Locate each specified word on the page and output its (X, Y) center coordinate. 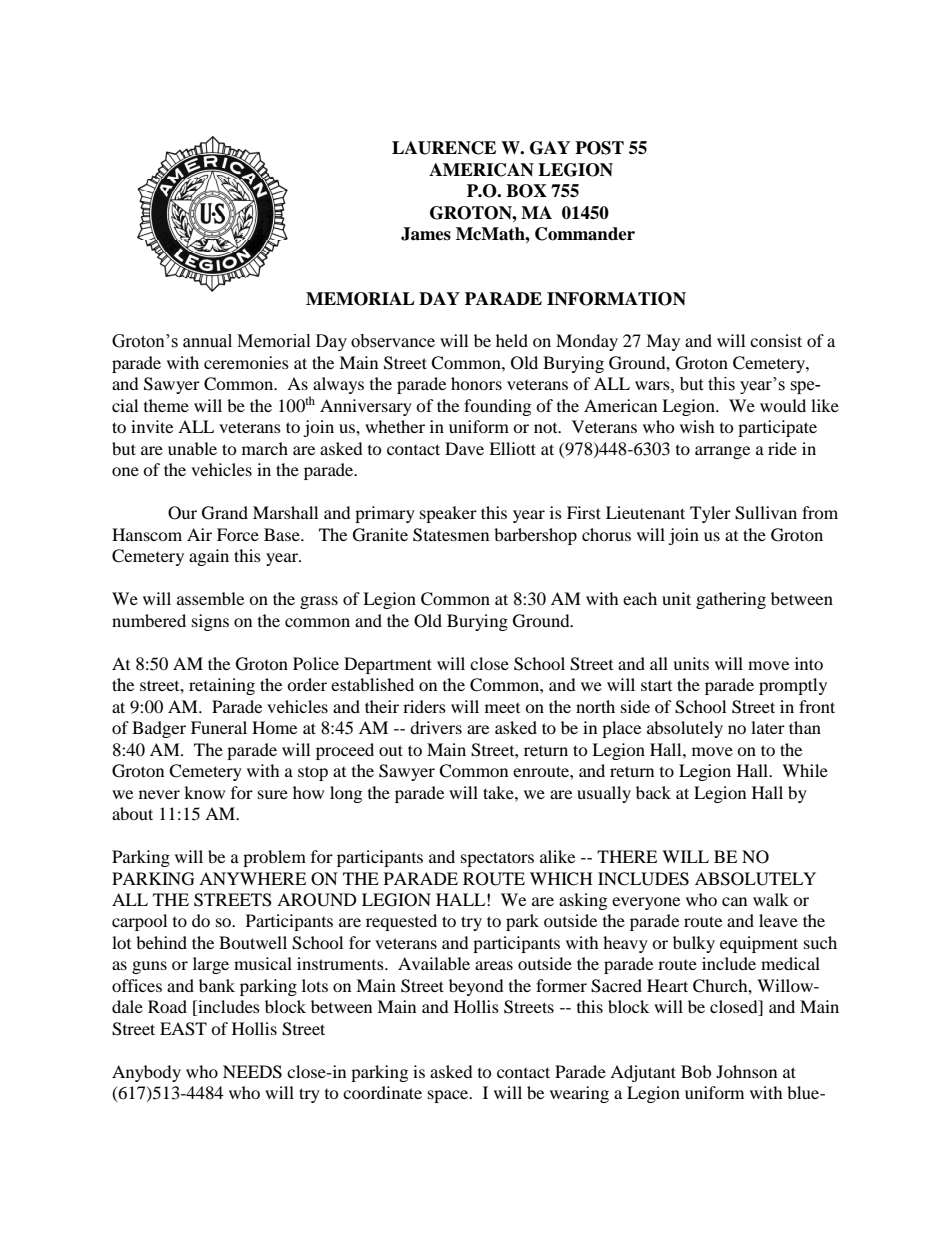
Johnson (746, 1071)
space (449, 1096)
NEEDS (252, 1072)
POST (599, 148)
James (426, 234)
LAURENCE (444, 148)
